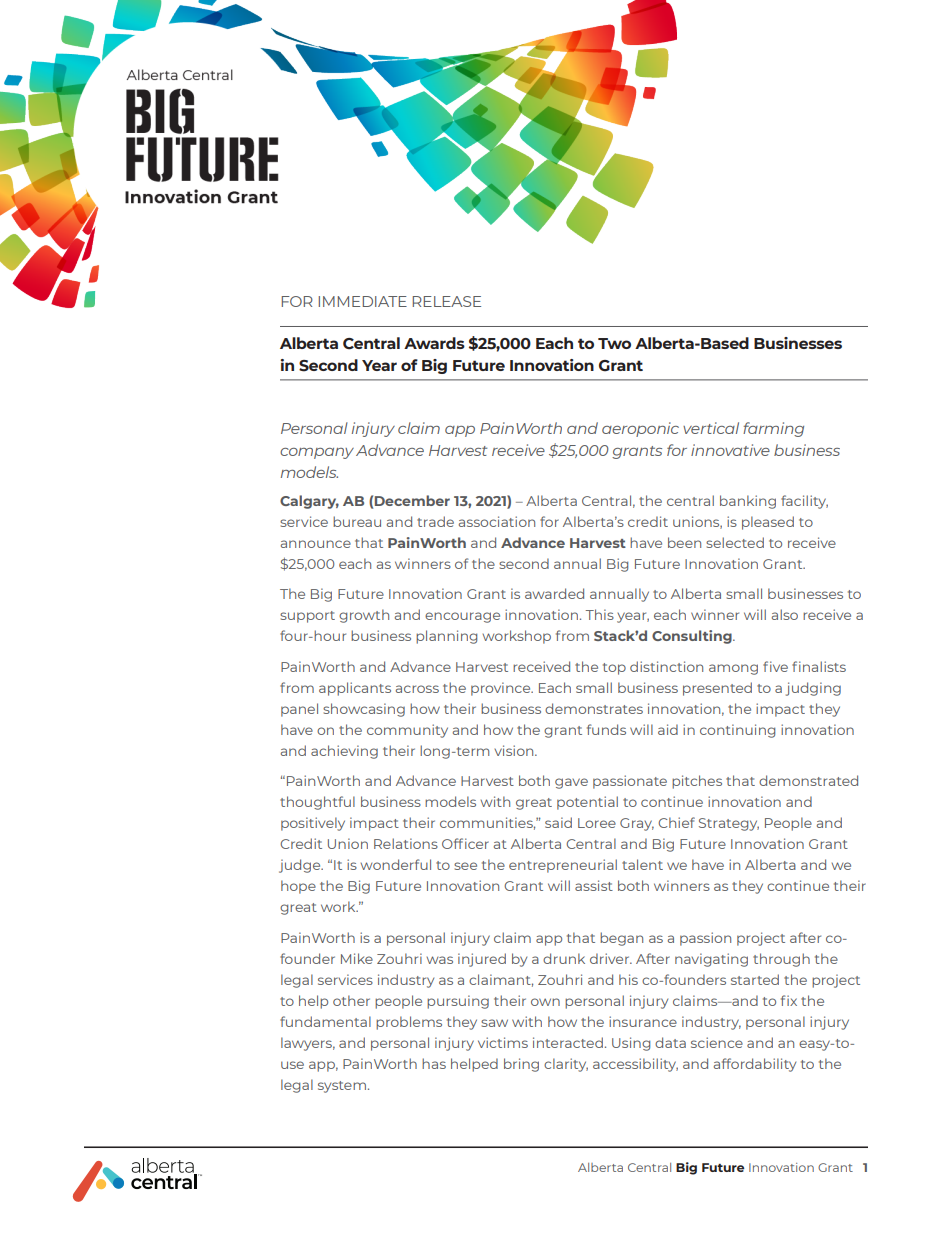  I want to click on selected, so click(735, 542).
